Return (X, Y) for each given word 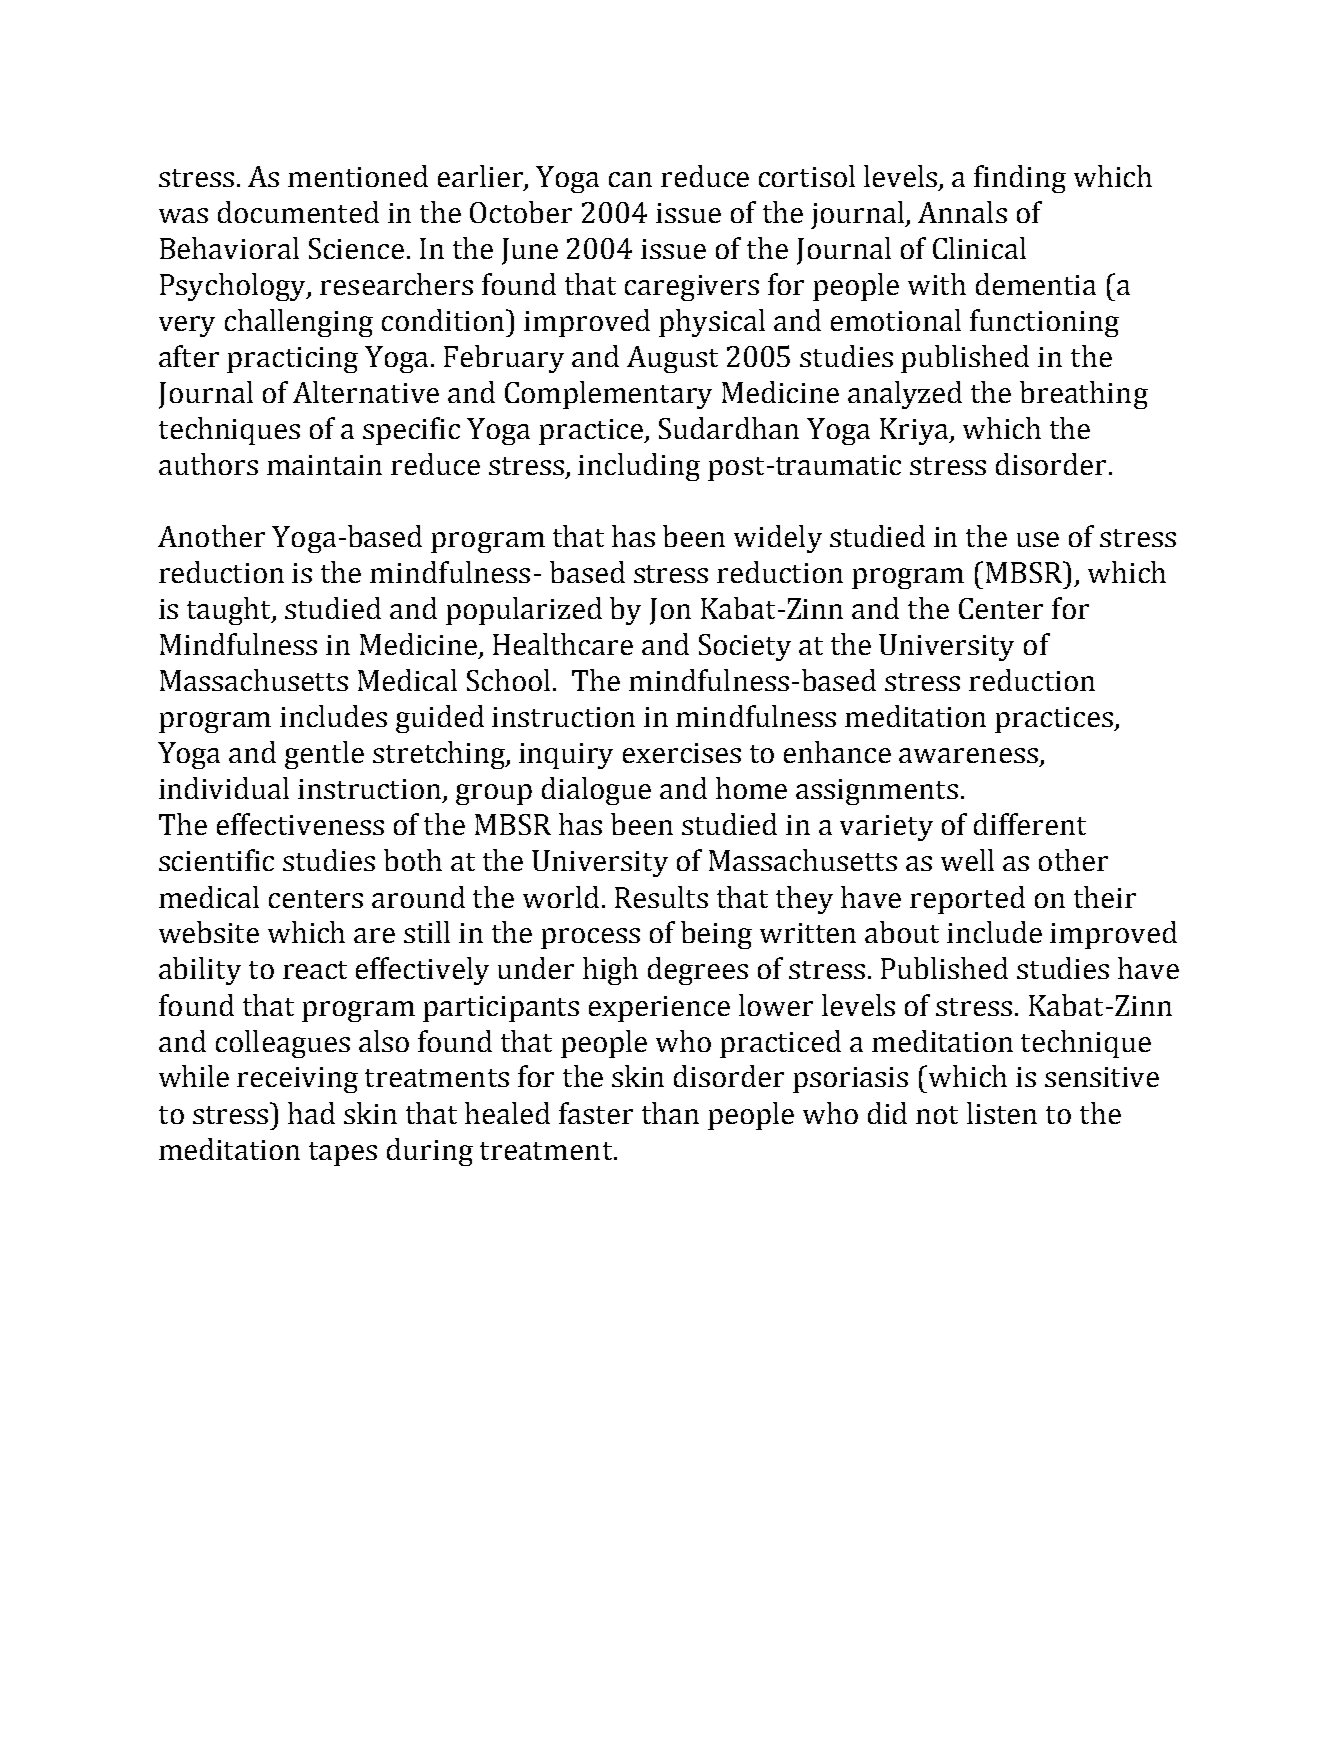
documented (298, 212)
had (311, 1113)
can (630, 179)
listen (1002, 1113)
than (670, 1113)
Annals (962, 212)
